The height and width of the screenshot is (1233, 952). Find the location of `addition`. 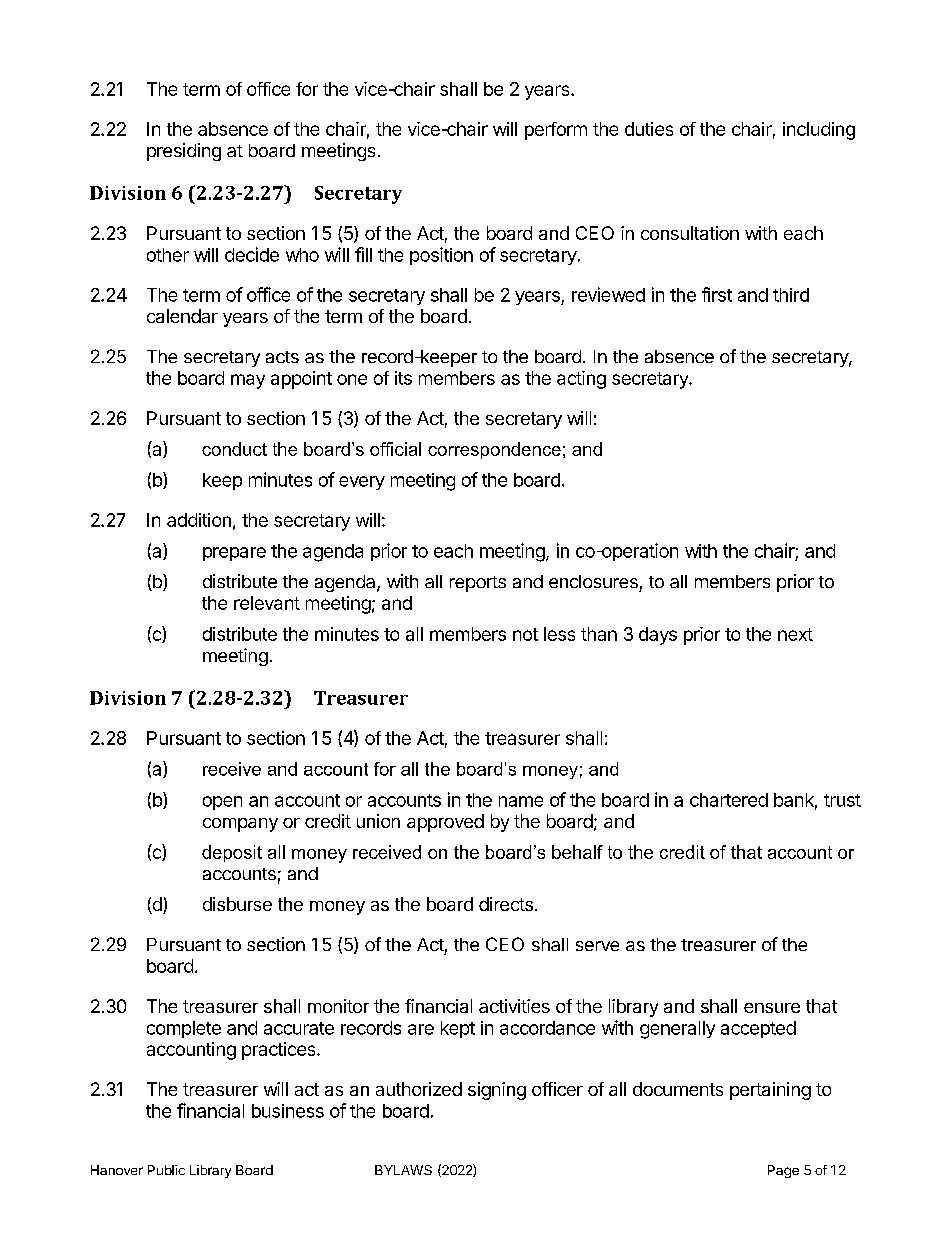

addition is located at coordinates (199, 520).
